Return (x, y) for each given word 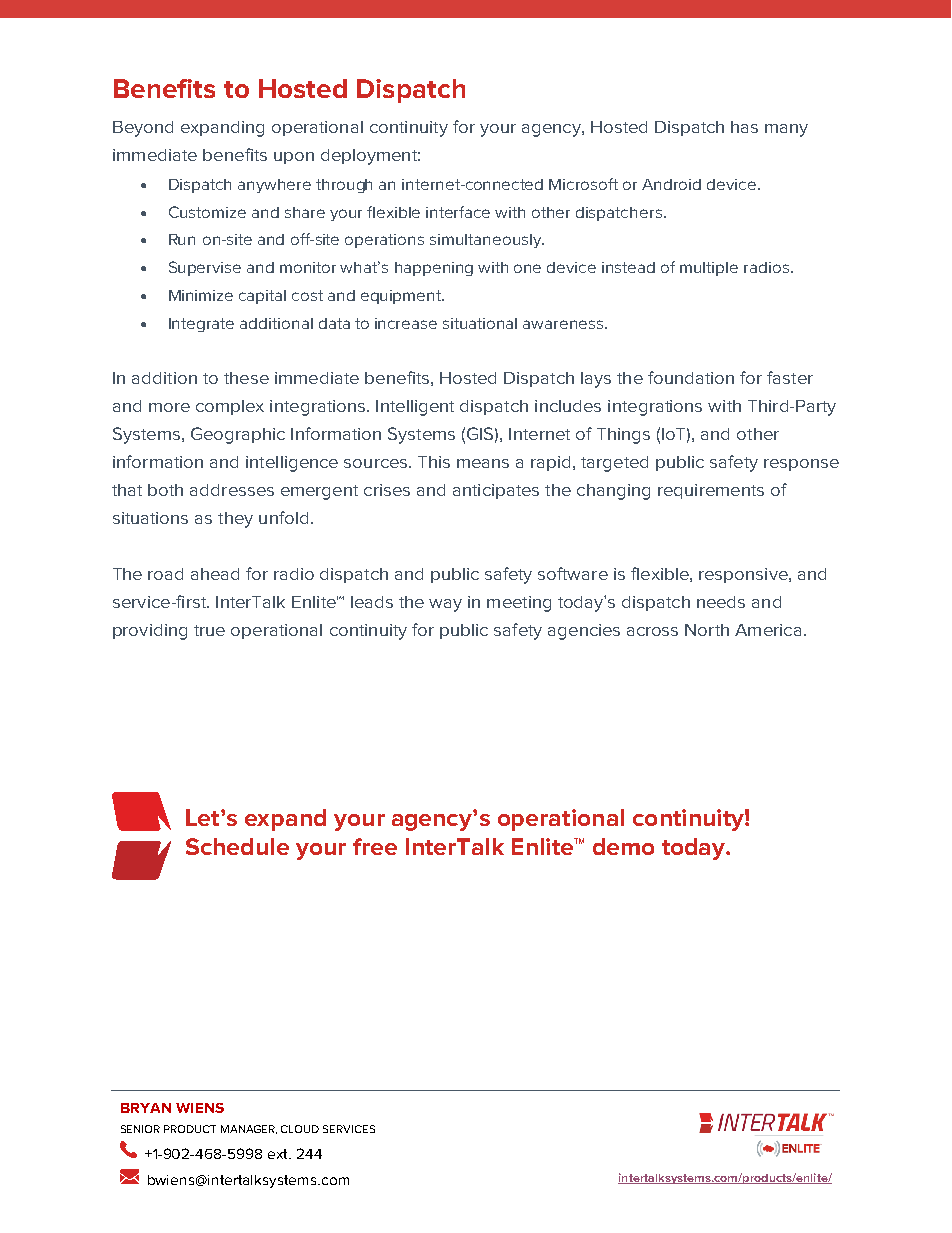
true (209, 630)
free (375, 846)
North (707, 630)
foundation (691, 377)
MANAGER (249, 1129)
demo (623, 846)
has (744, 127)
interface (458, 212)
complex (230, 407)
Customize (207, 212)
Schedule (237, 846)
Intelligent (415, 408)
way (445, 605)
